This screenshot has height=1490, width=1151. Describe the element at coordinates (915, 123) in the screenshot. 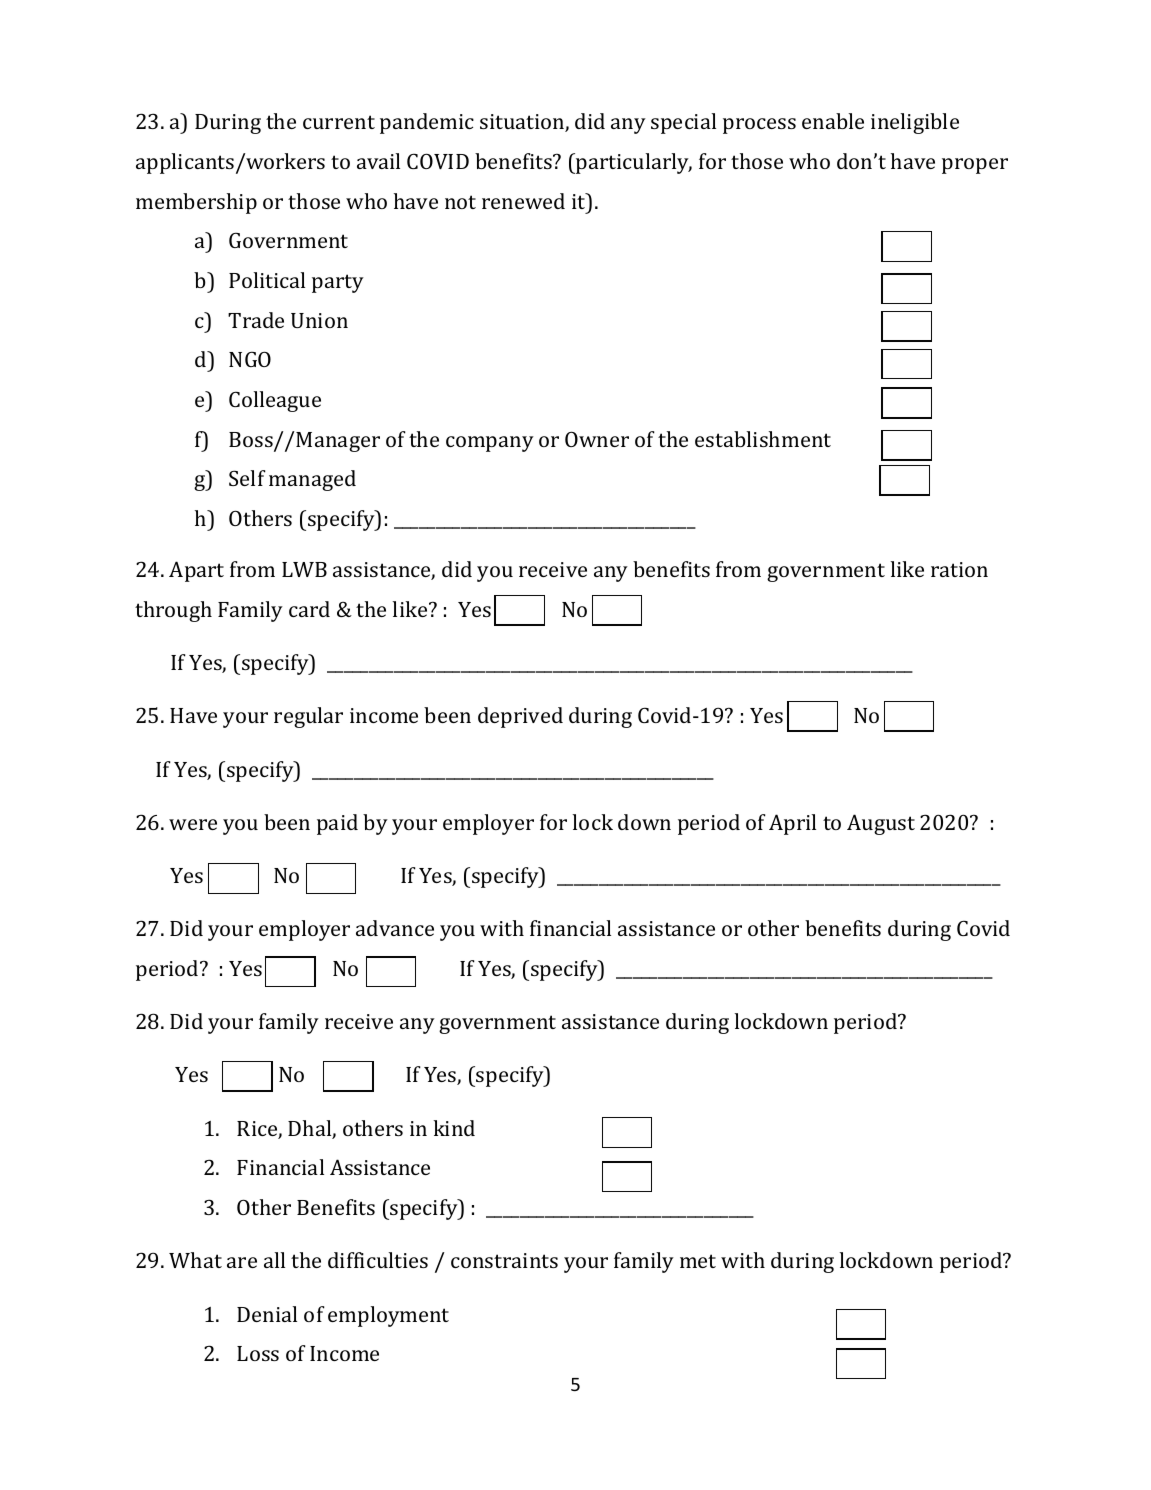

I see `ineligible` at that location.
